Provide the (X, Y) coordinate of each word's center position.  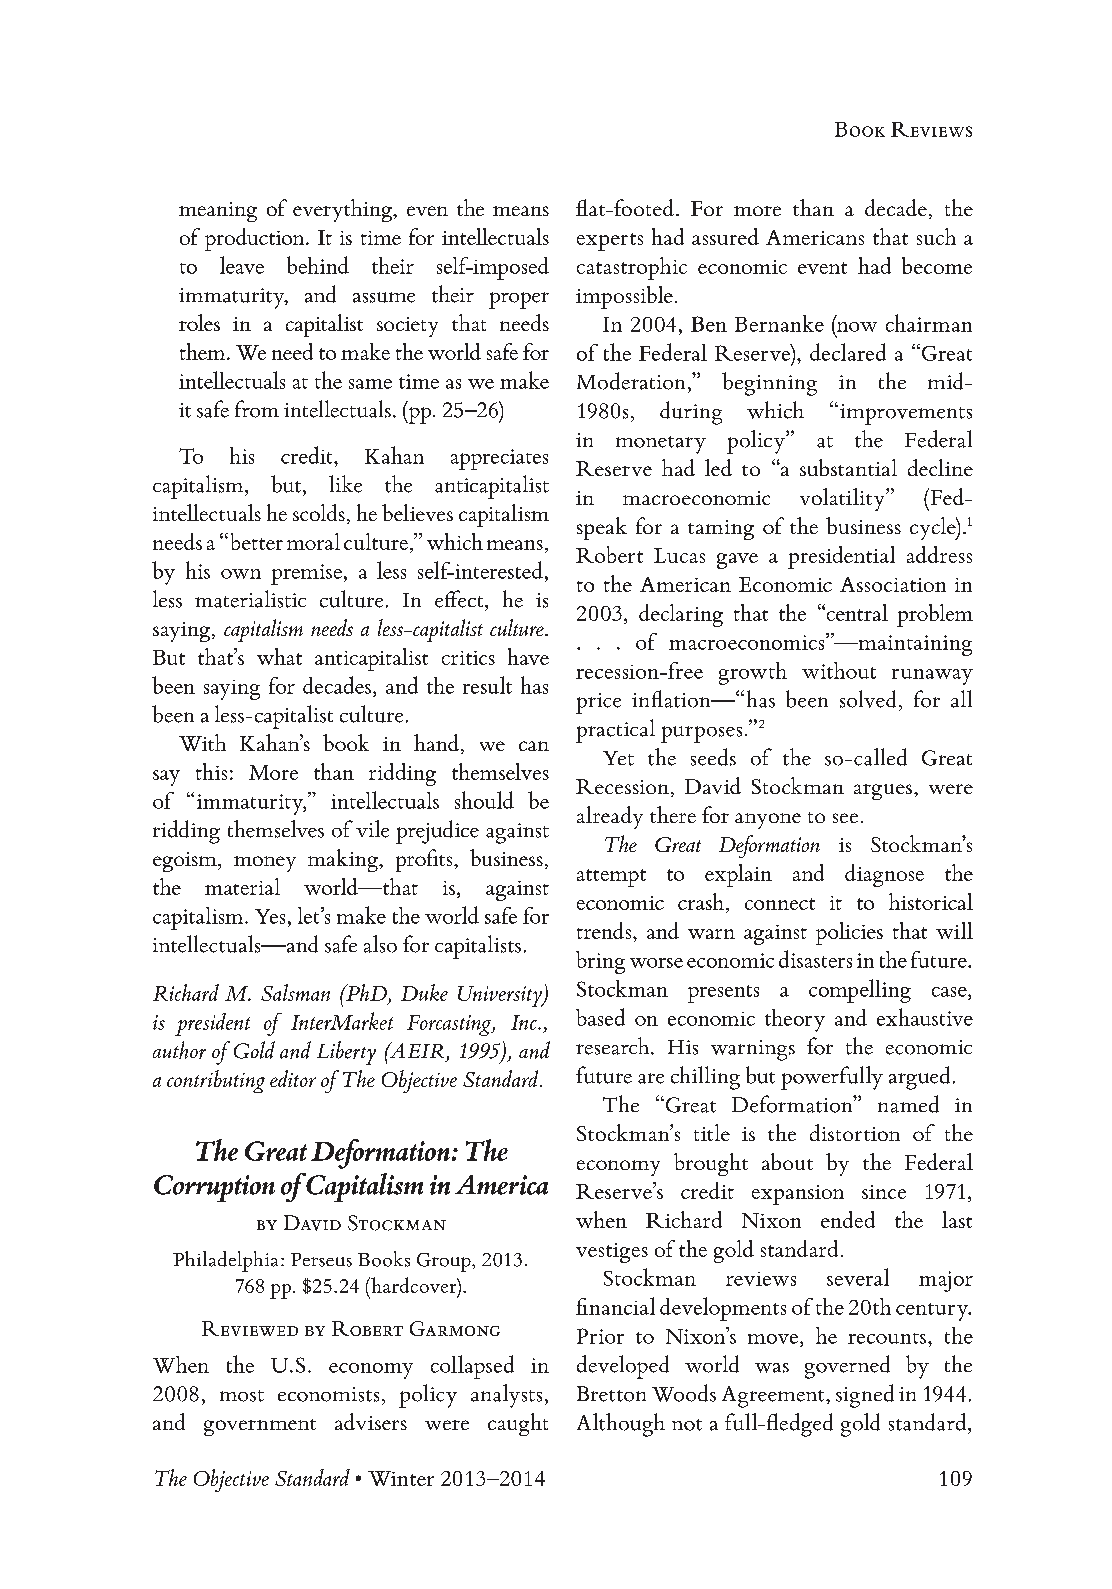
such (936, 236)
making (344, 860)
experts (610, 242)
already (610, 817)
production (256, 239)
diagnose (884, 875)
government (260, 1427)
